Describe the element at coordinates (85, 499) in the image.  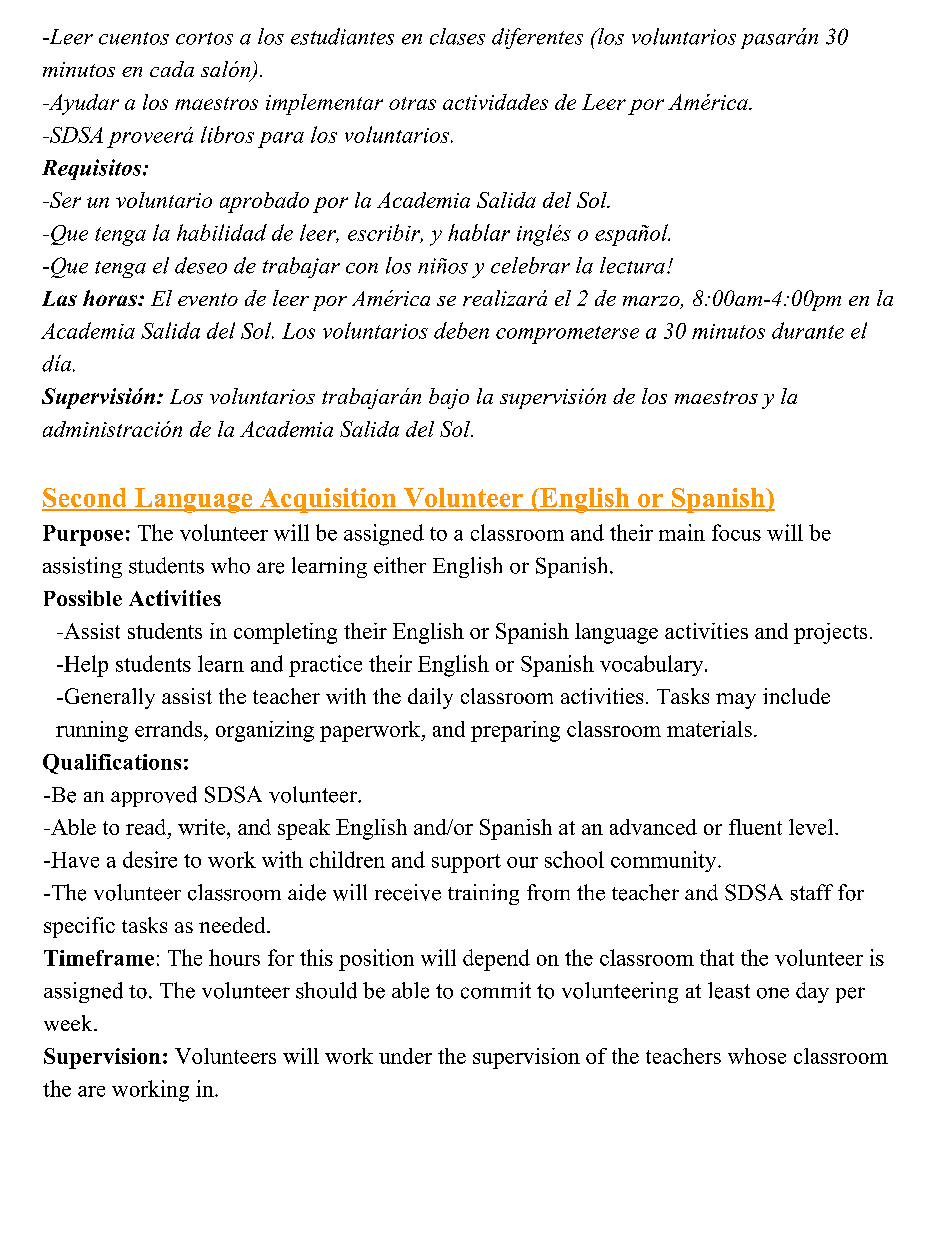
I see `Second` at that location.
